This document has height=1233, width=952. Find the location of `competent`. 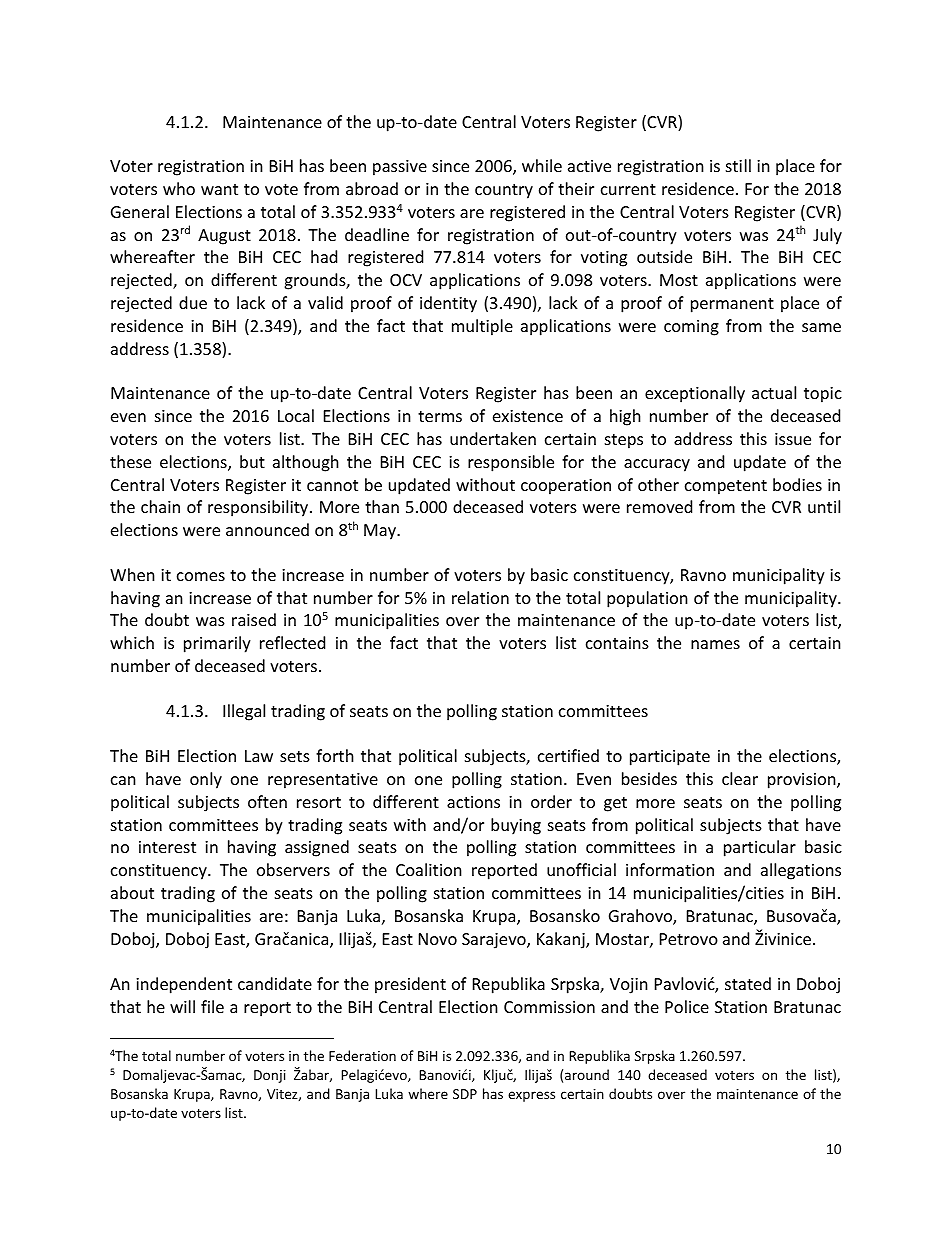

competent is located at coordinates (726, 487).
